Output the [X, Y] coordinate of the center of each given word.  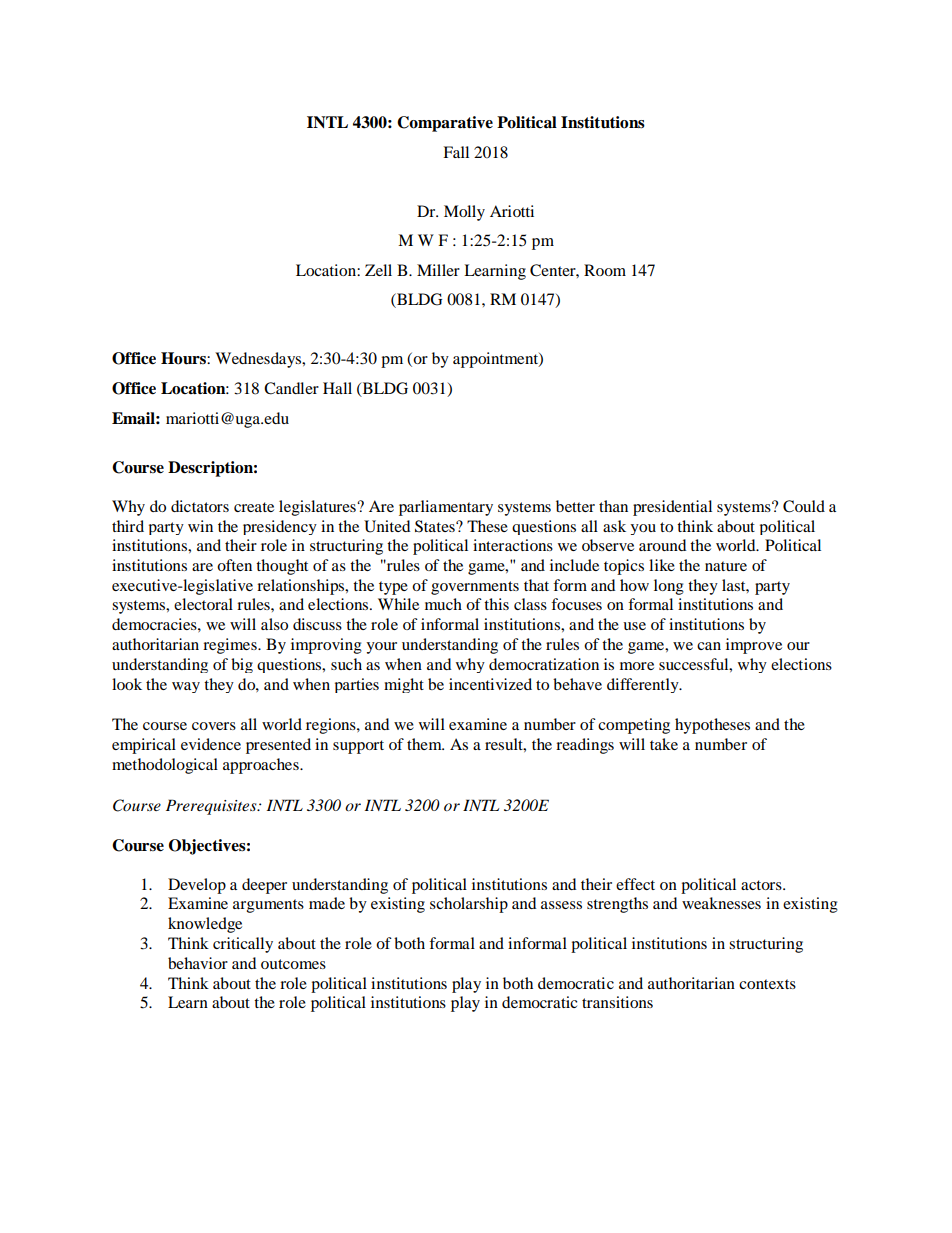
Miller [438, 270]
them [425, 744]
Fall [456, 152]
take [664, 744]
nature [726, 566]
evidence [211, 744]
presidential [672, 508]
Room [605, 270]
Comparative [445, 124]
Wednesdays [259, 360]
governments [475, 588]
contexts [767, 984]
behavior [198, 963]
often [234, 565]
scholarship [469, 905]
